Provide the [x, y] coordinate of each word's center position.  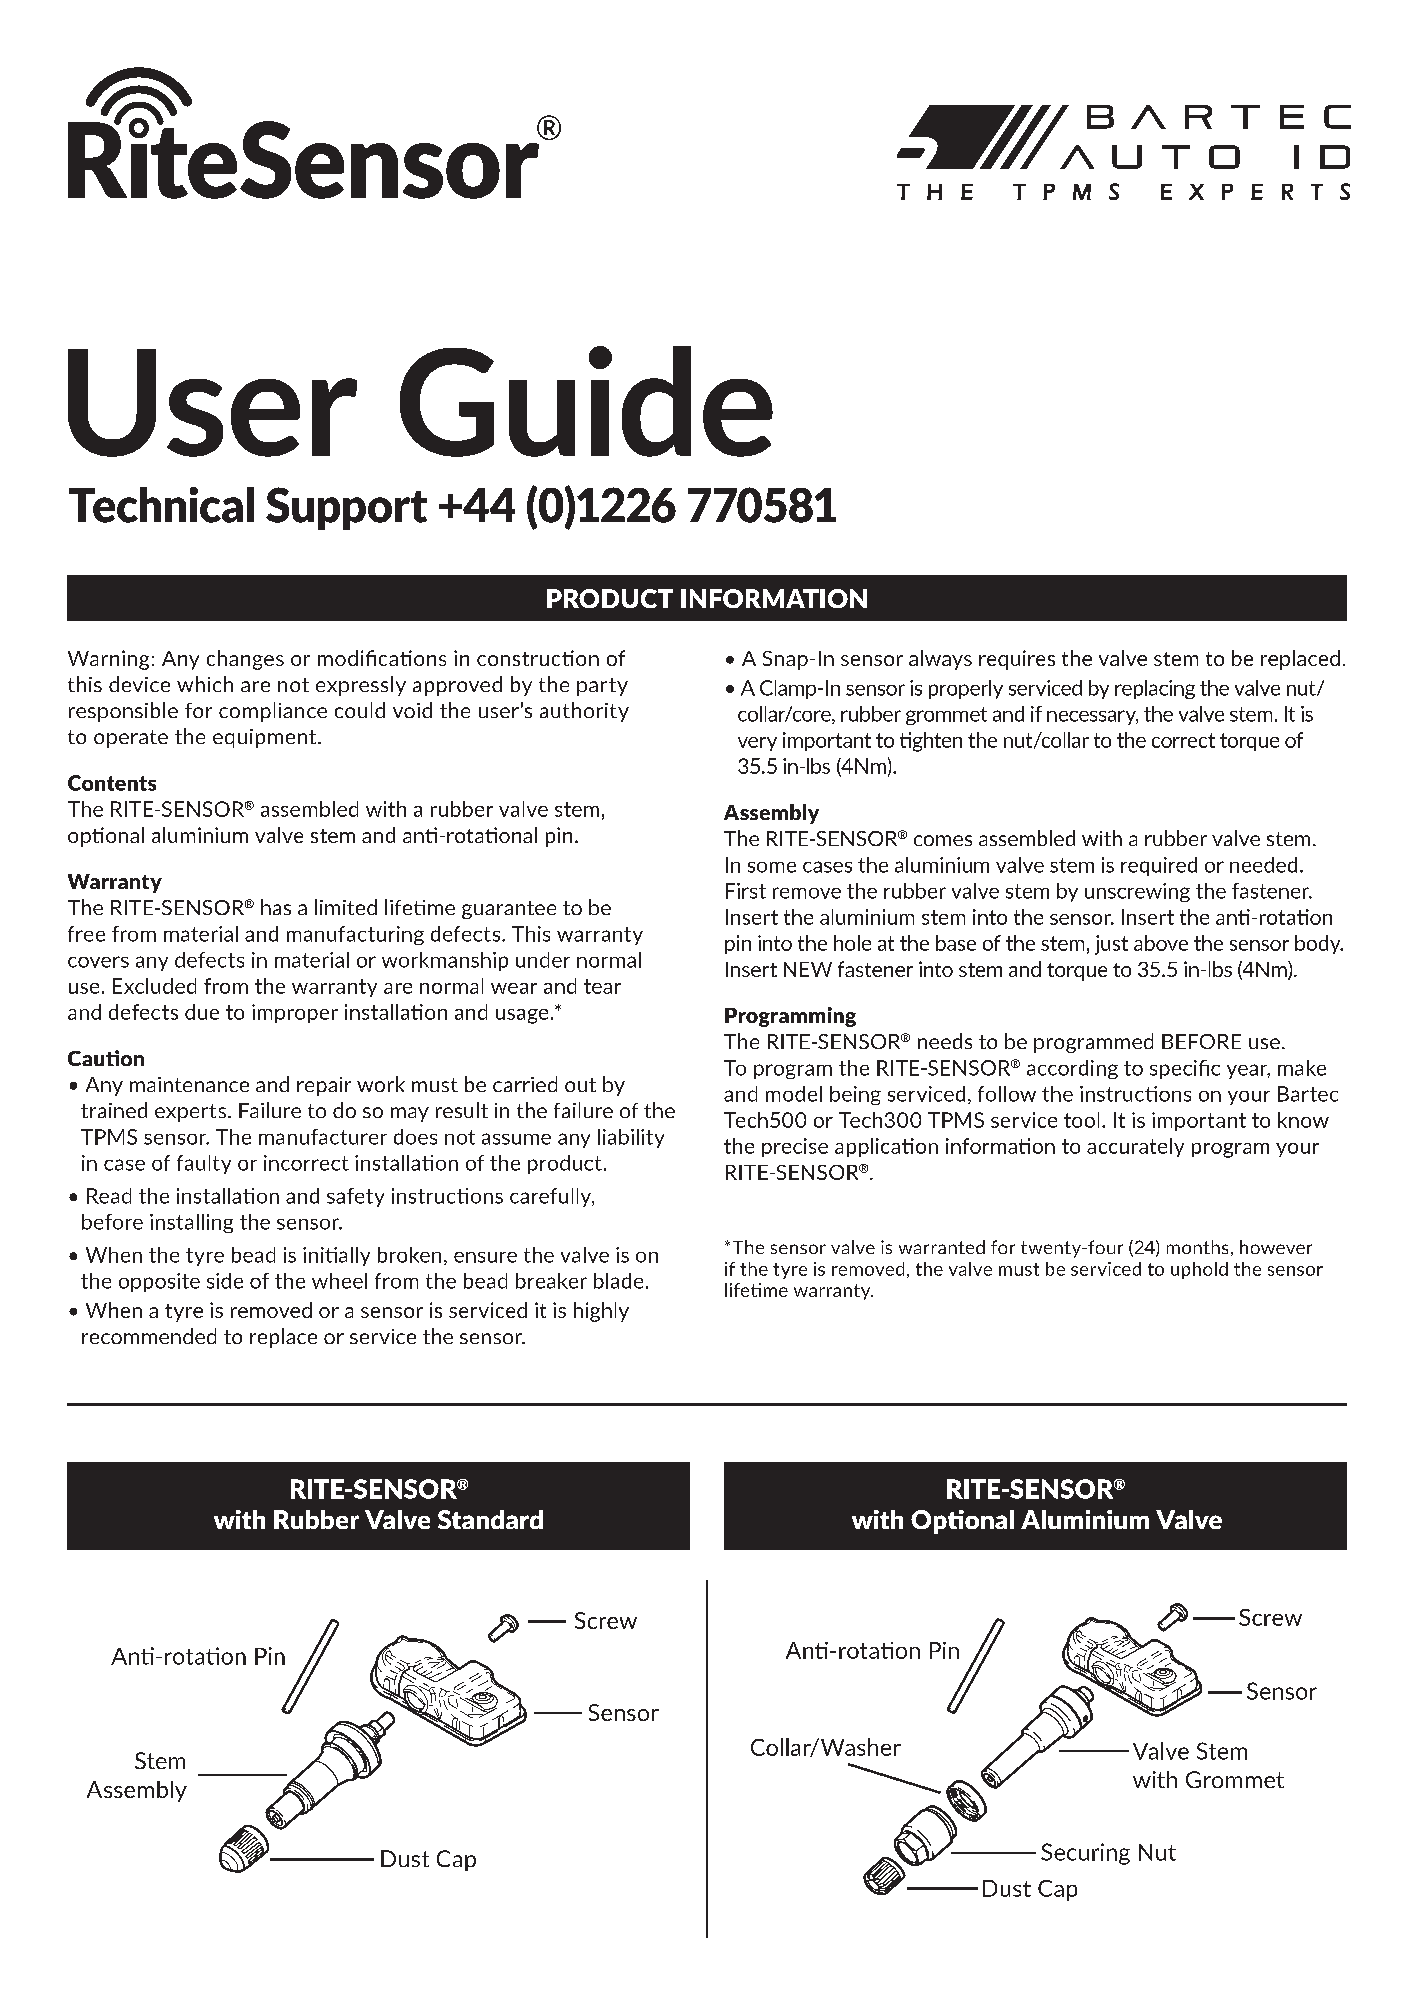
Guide [586, 401]
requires [1017, 660]
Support [346, 508]
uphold [1199, 1270]
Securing [1085, 1854]
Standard [490, 1519]
